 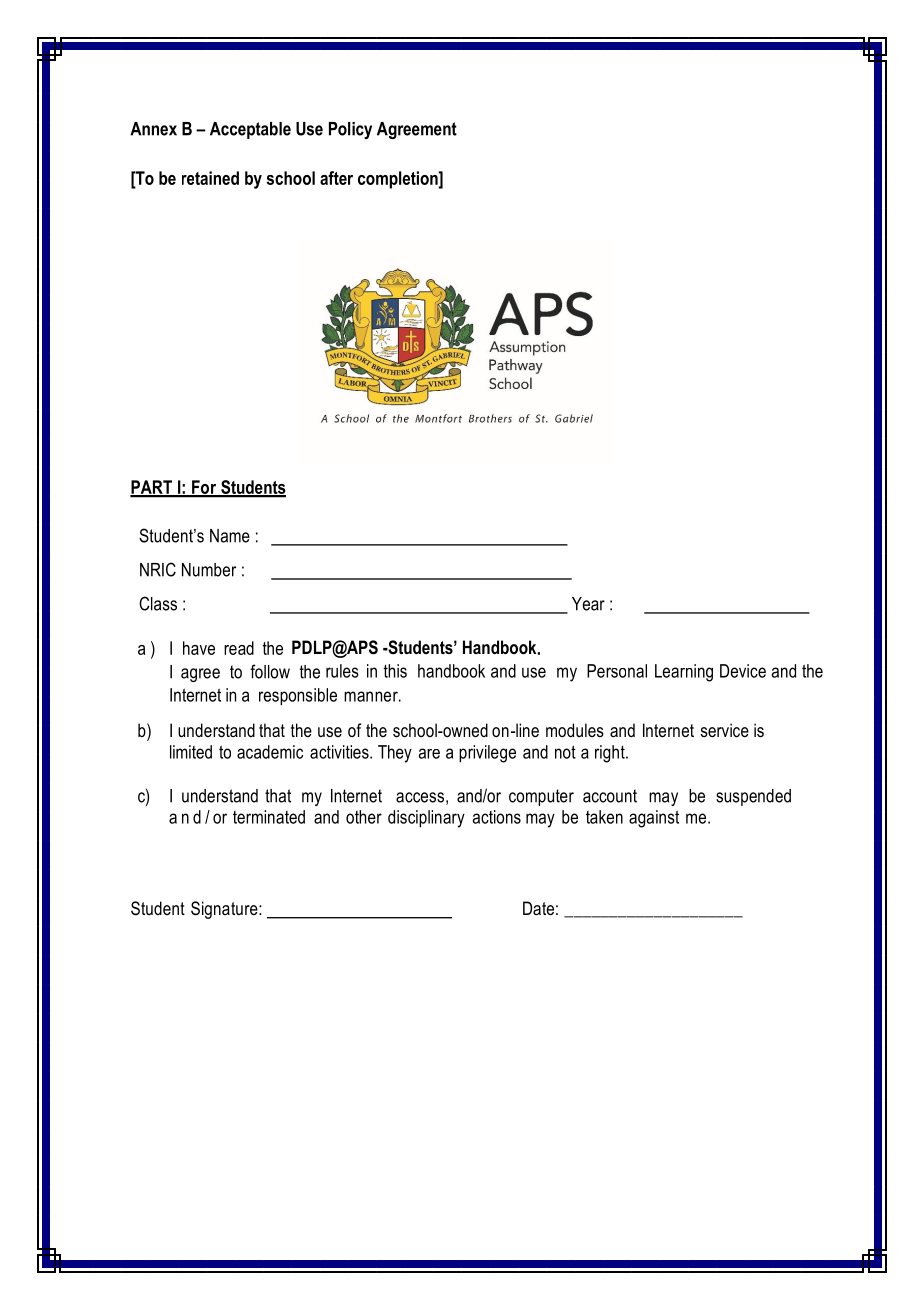 What do you see at coordinates (336, 178) in the image?
I see `after` at bounding box center [336, 178].
